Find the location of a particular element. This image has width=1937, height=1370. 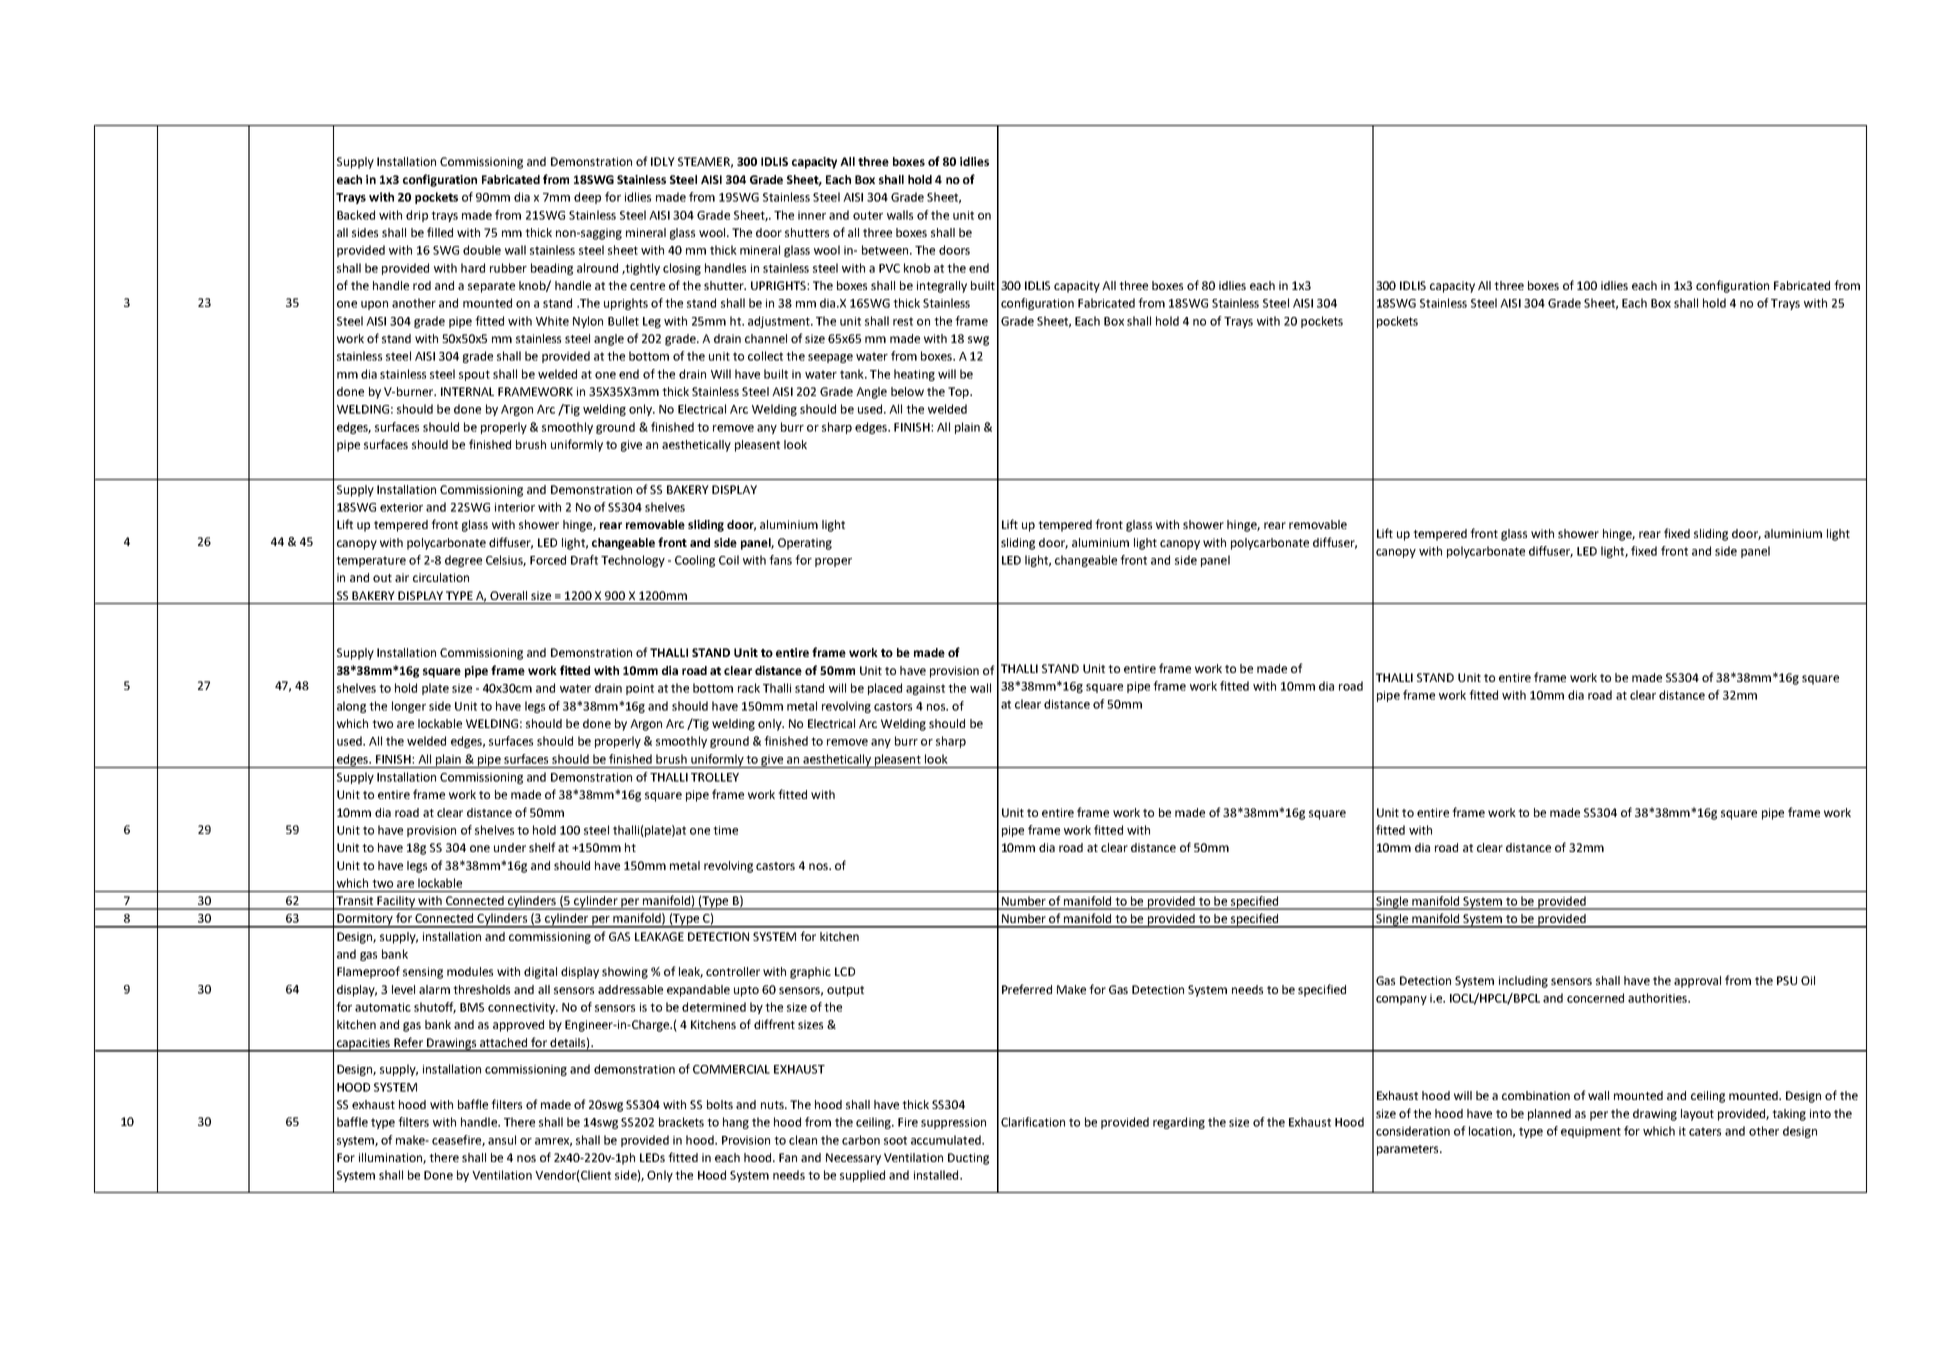

interior is located at coordinates (515, 507).
